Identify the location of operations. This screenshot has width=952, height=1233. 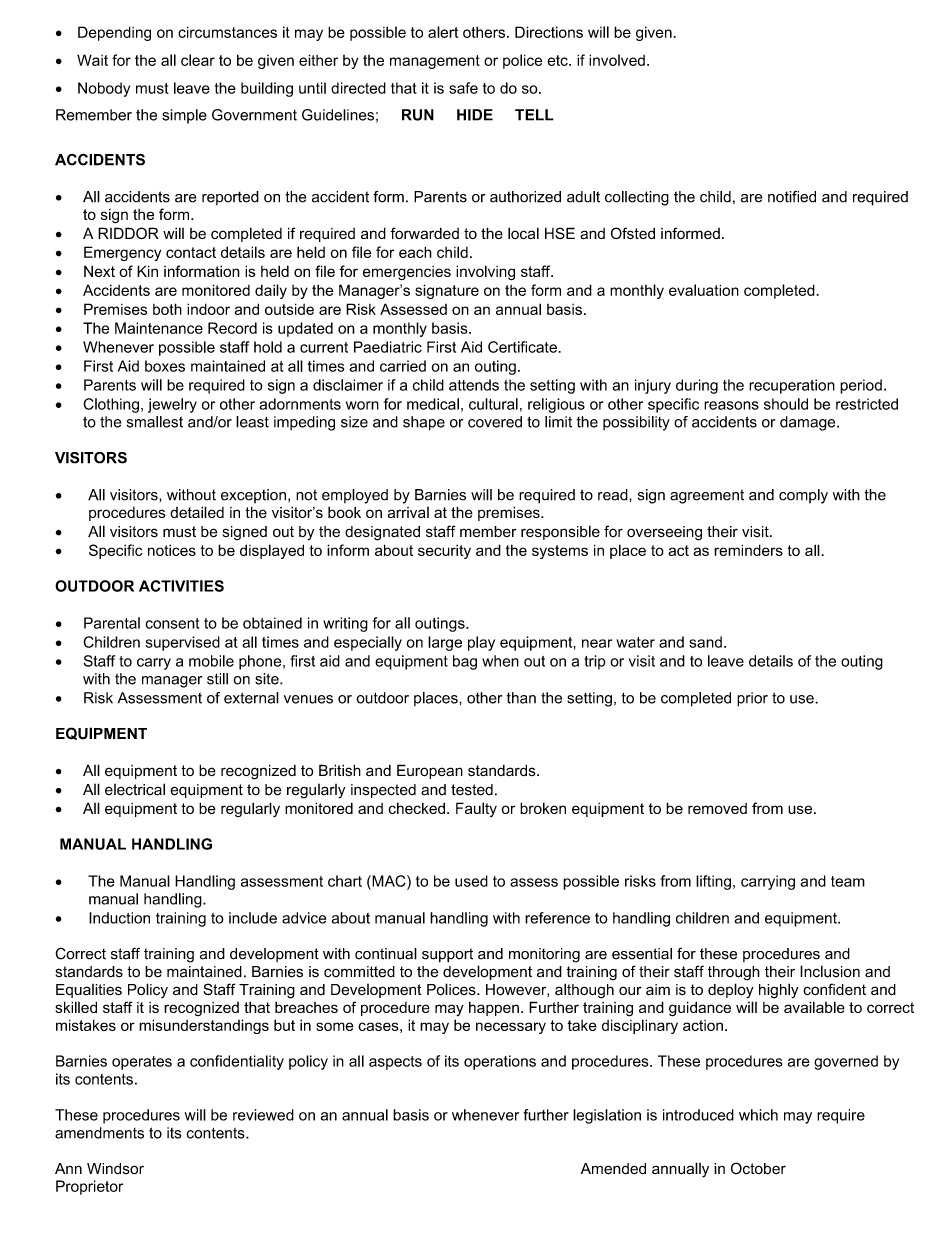
(500, 1062).
